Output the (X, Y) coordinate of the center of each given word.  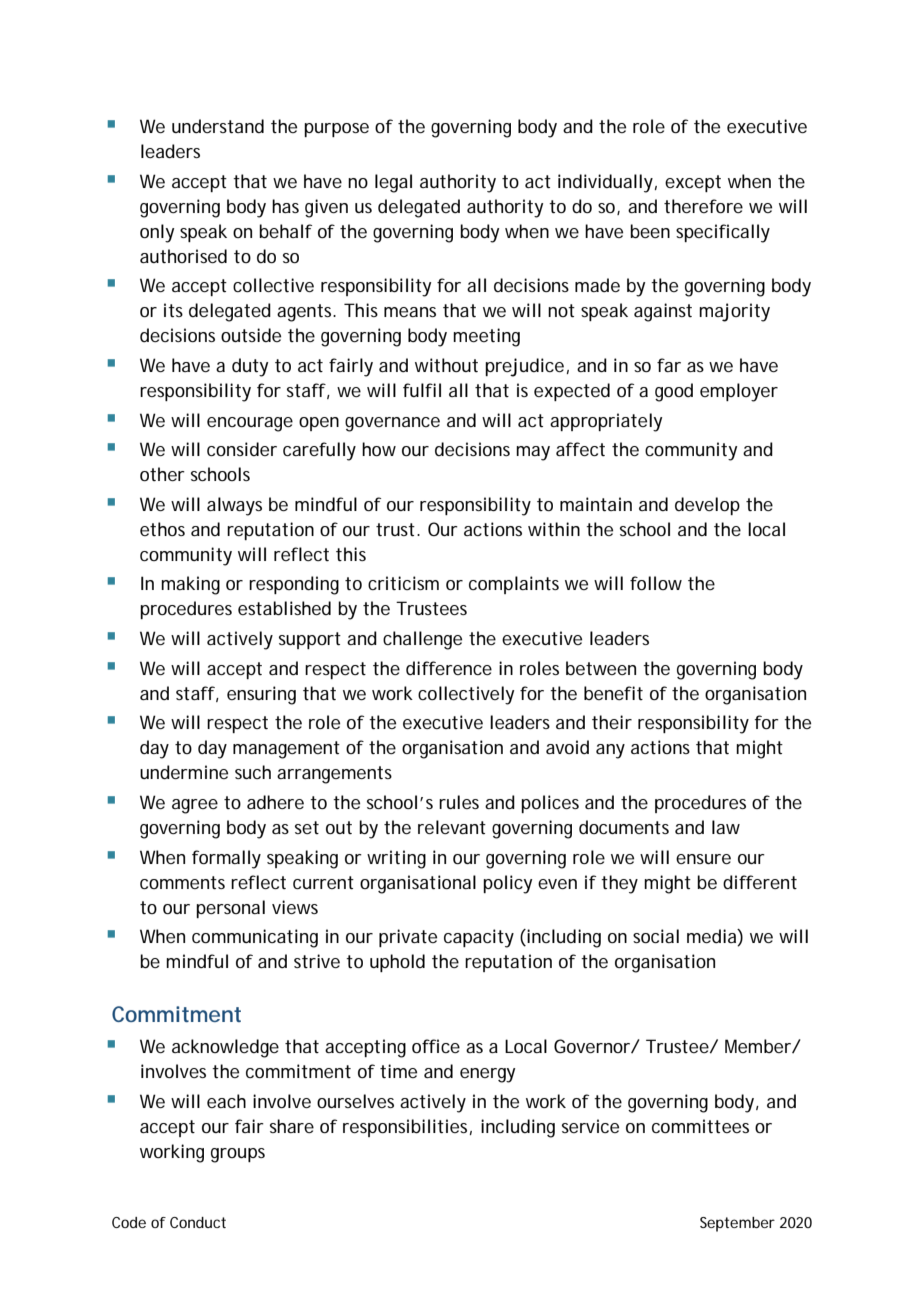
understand (218, 126)
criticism (403, 583)
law (726, 827)
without (446, 365)
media (712, 937)
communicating (255, 938)
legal (393, 183)
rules (459, 802)
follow (656, 583)
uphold (397, 963)
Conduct (198, 1222)
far (669, 365)
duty (250, 367)
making (190, 585)
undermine (184, 772)
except (693, 183)
